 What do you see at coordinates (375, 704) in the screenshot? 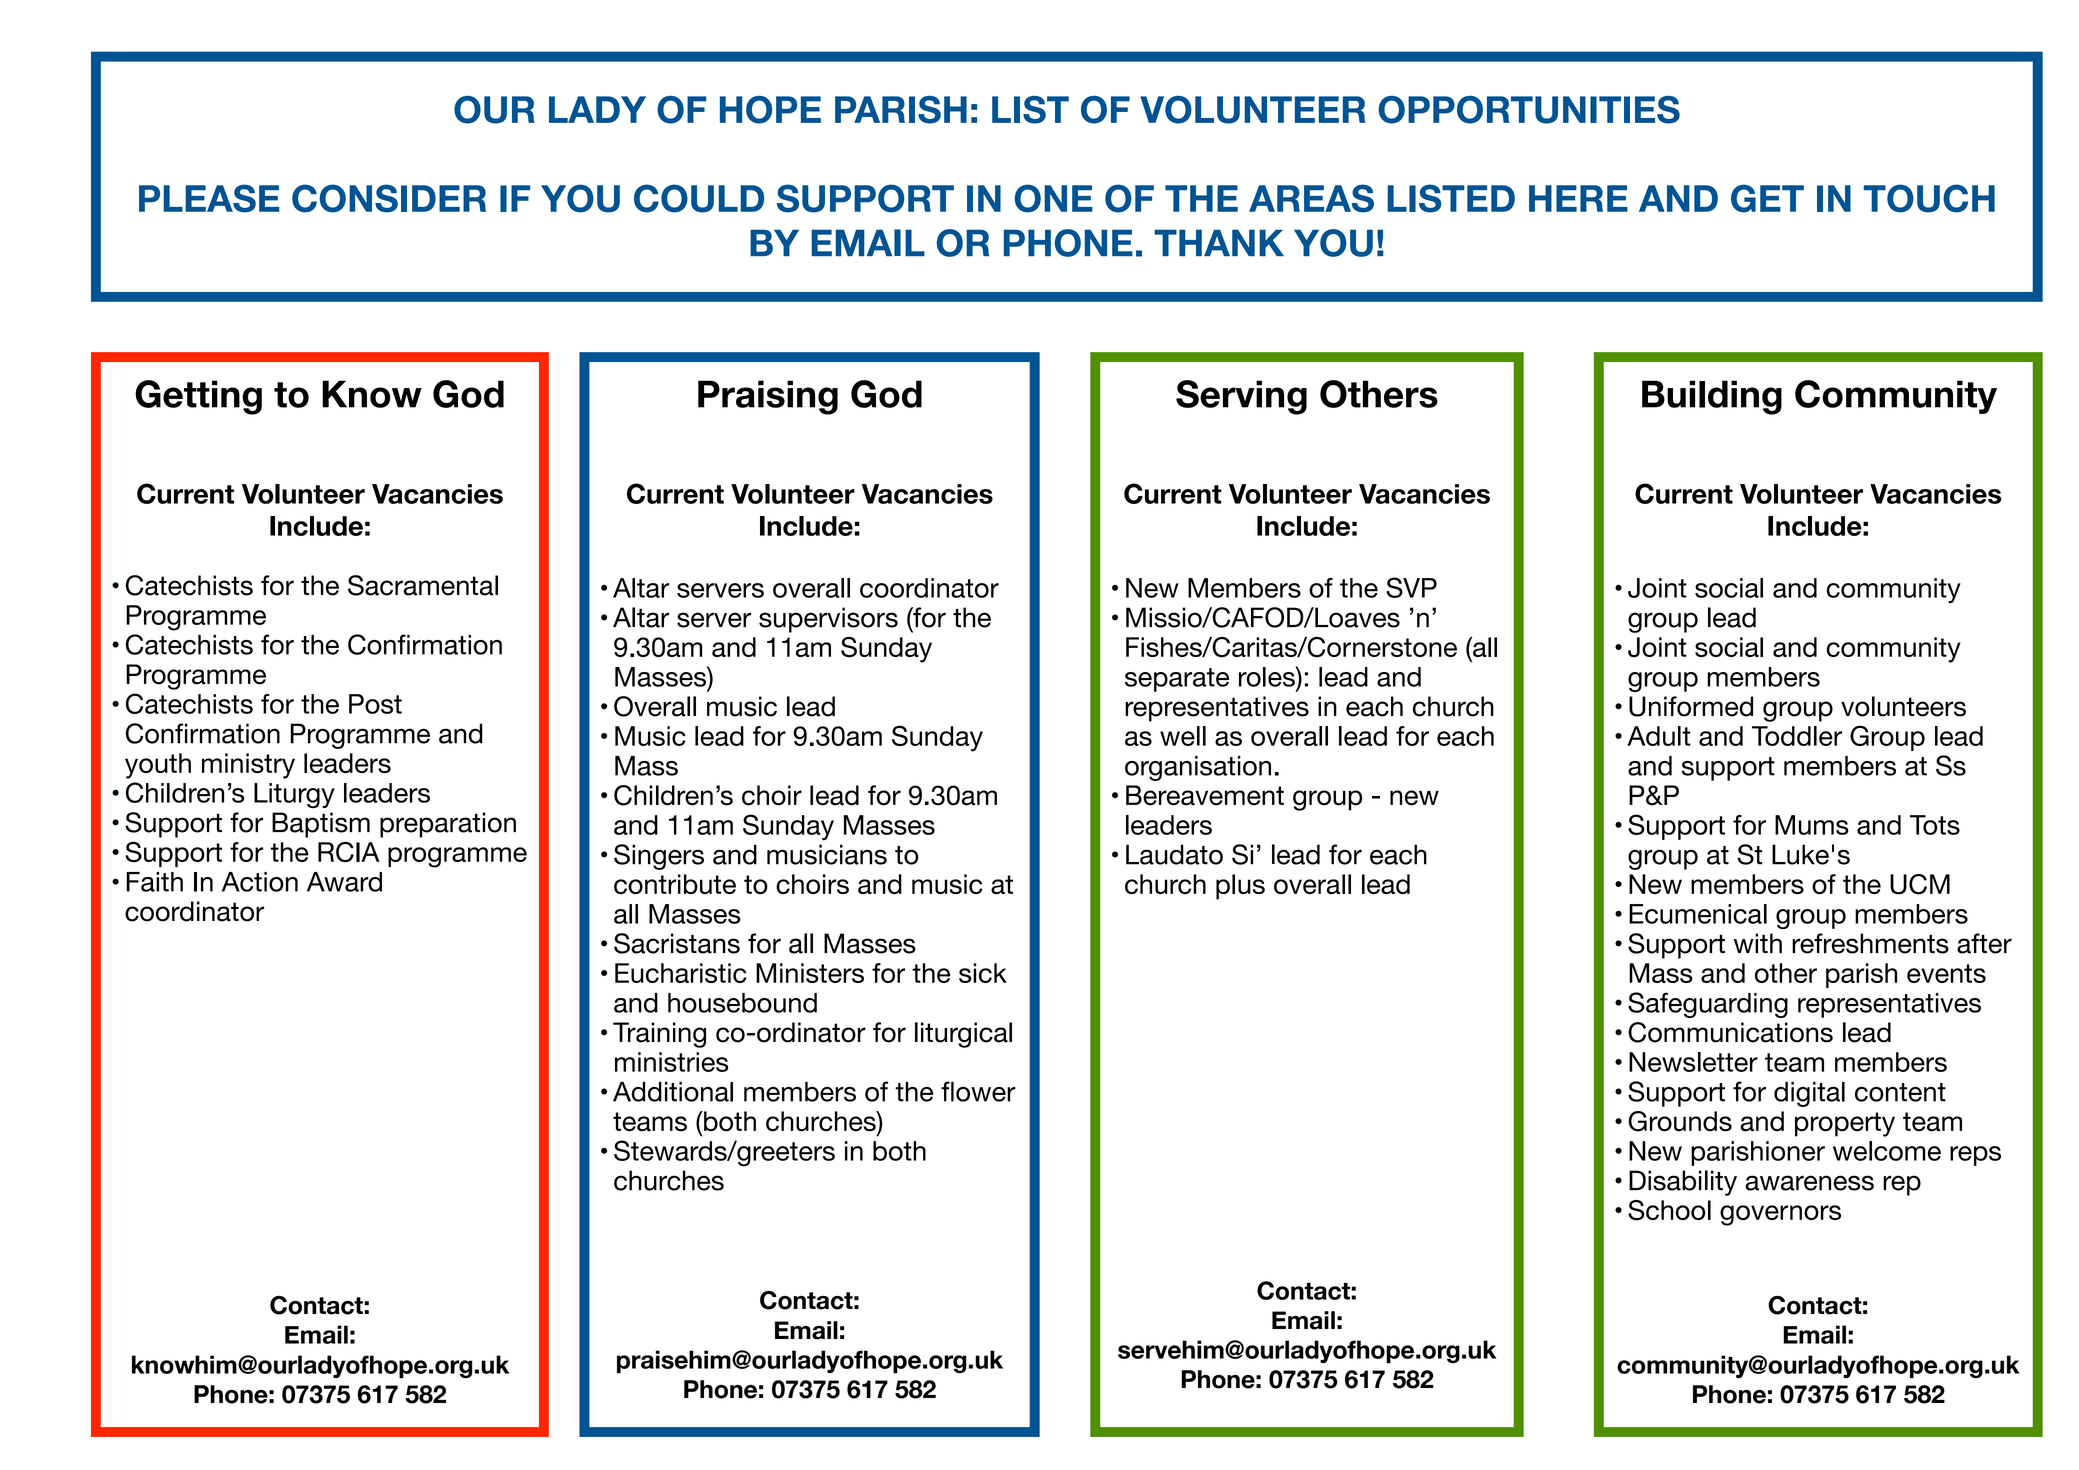
I see `Post` at bounding box center [375, 704].
